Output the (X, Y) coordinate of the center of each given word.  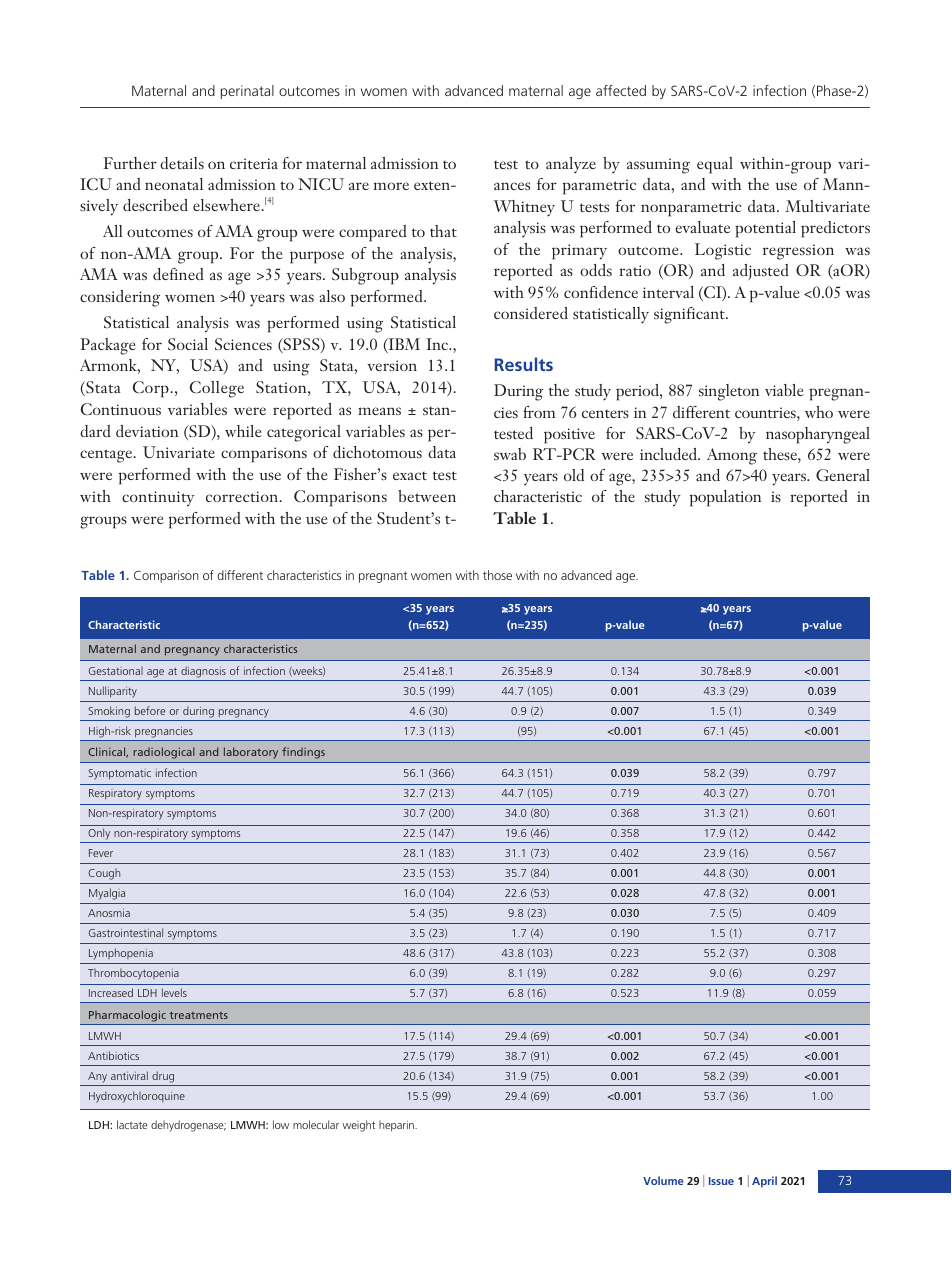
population (725, 498)
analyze (571, 165)
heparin (397, 1126)
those (497, 575)
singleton (729, 392)
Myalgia (107, 894)
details (182, 163)
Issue (721, 1181)
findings (303, 753)
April (764, 1182)
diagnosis (203, 672)
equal (715, 165)
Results (524, 364)
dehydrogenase (188, 1126)
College (217, 389)
